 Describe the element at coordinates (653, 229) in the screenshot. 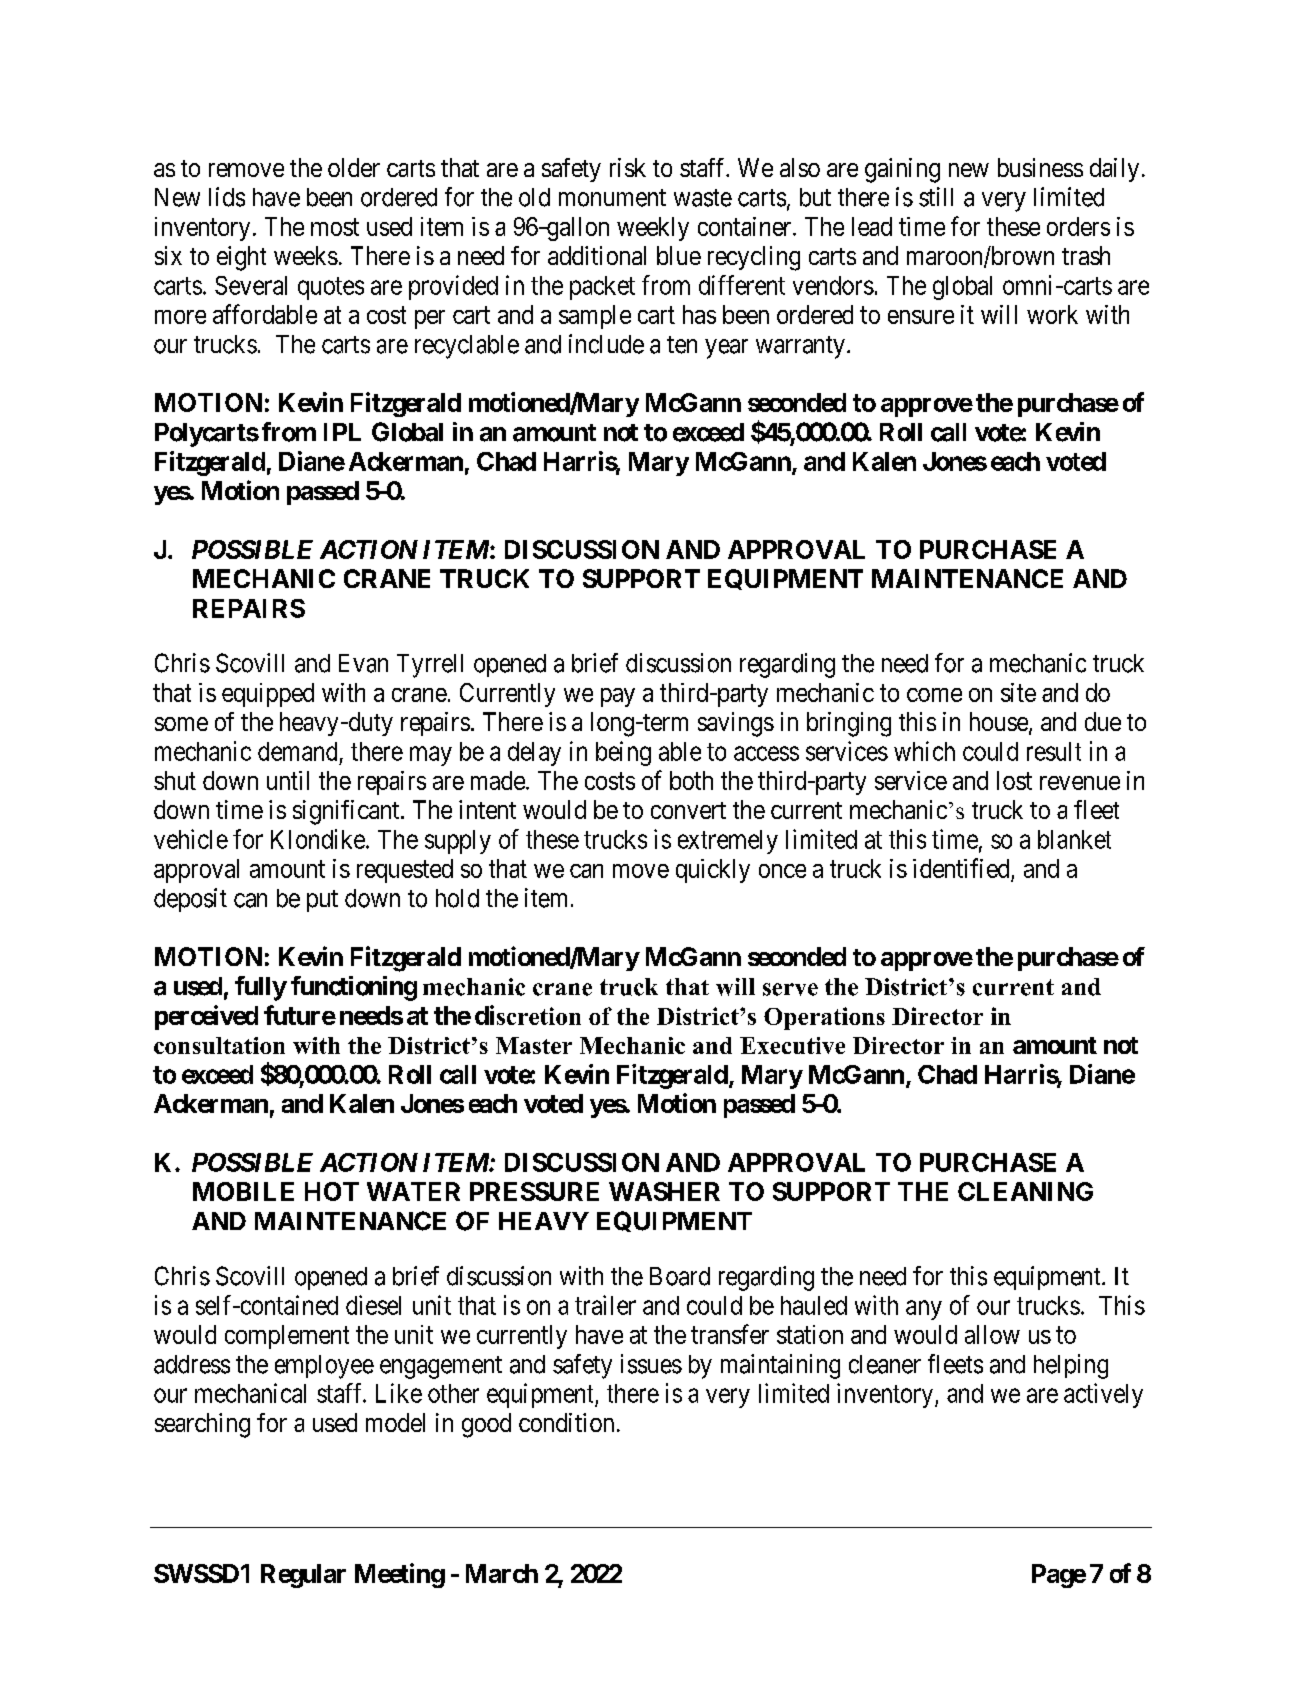

I see `weekly` at that location.
